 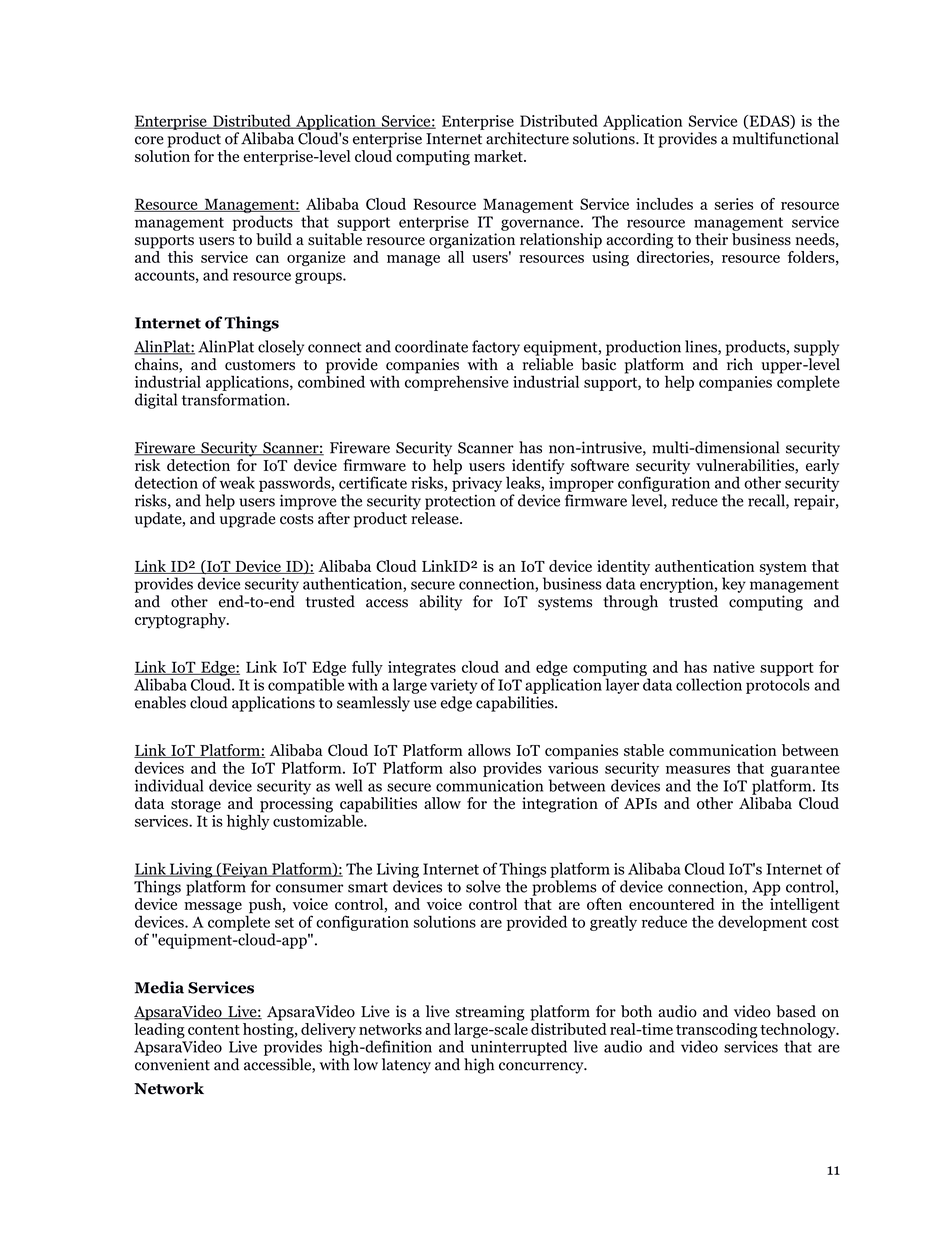 I want to click on message, so click(x=213, y=908).
